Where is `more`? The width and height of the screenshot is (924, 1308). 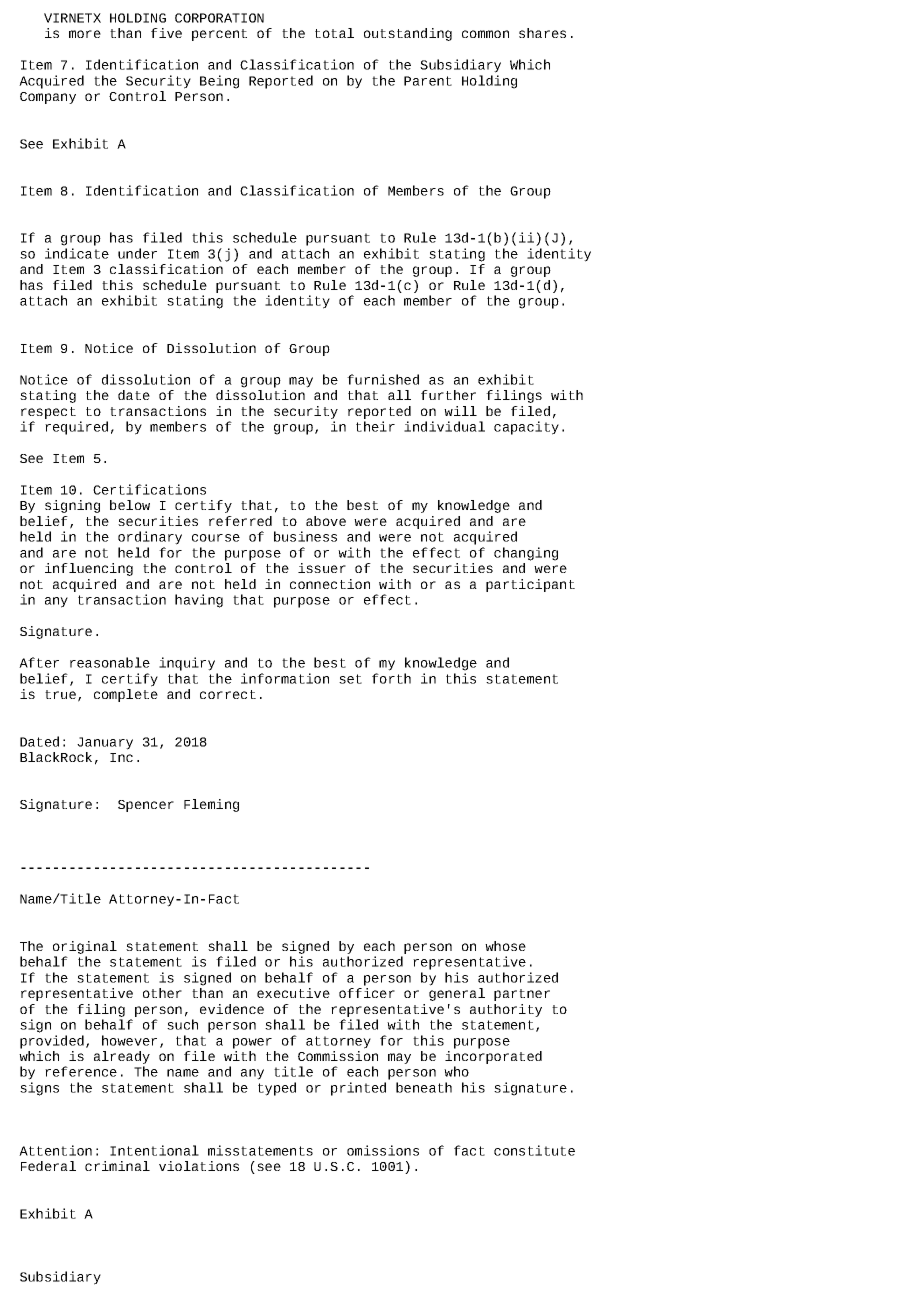
more is located at coordinates (85, 34).
